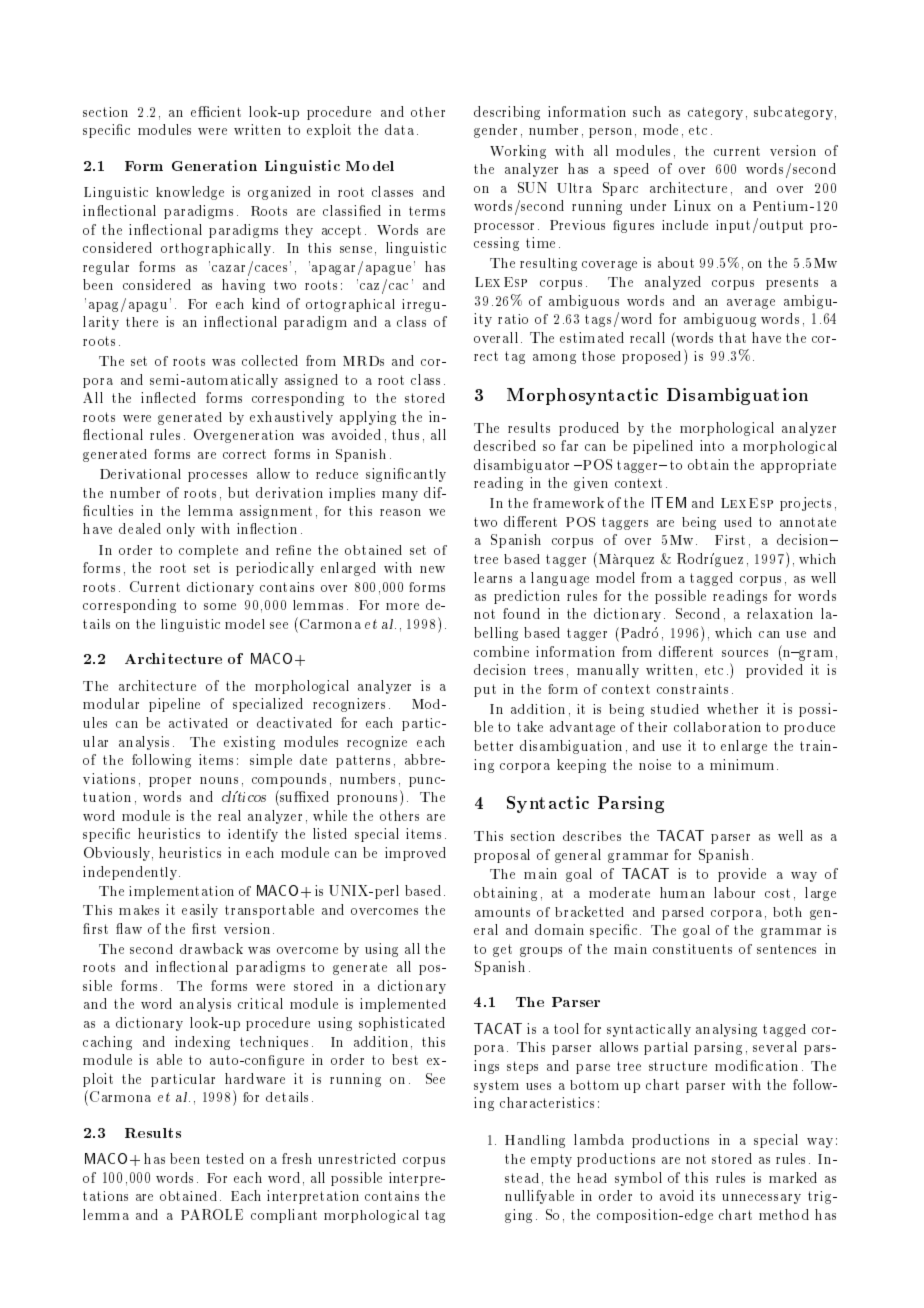 The width and height of the document is (924, 1308). I want to click on gender, so click(495, 131).
